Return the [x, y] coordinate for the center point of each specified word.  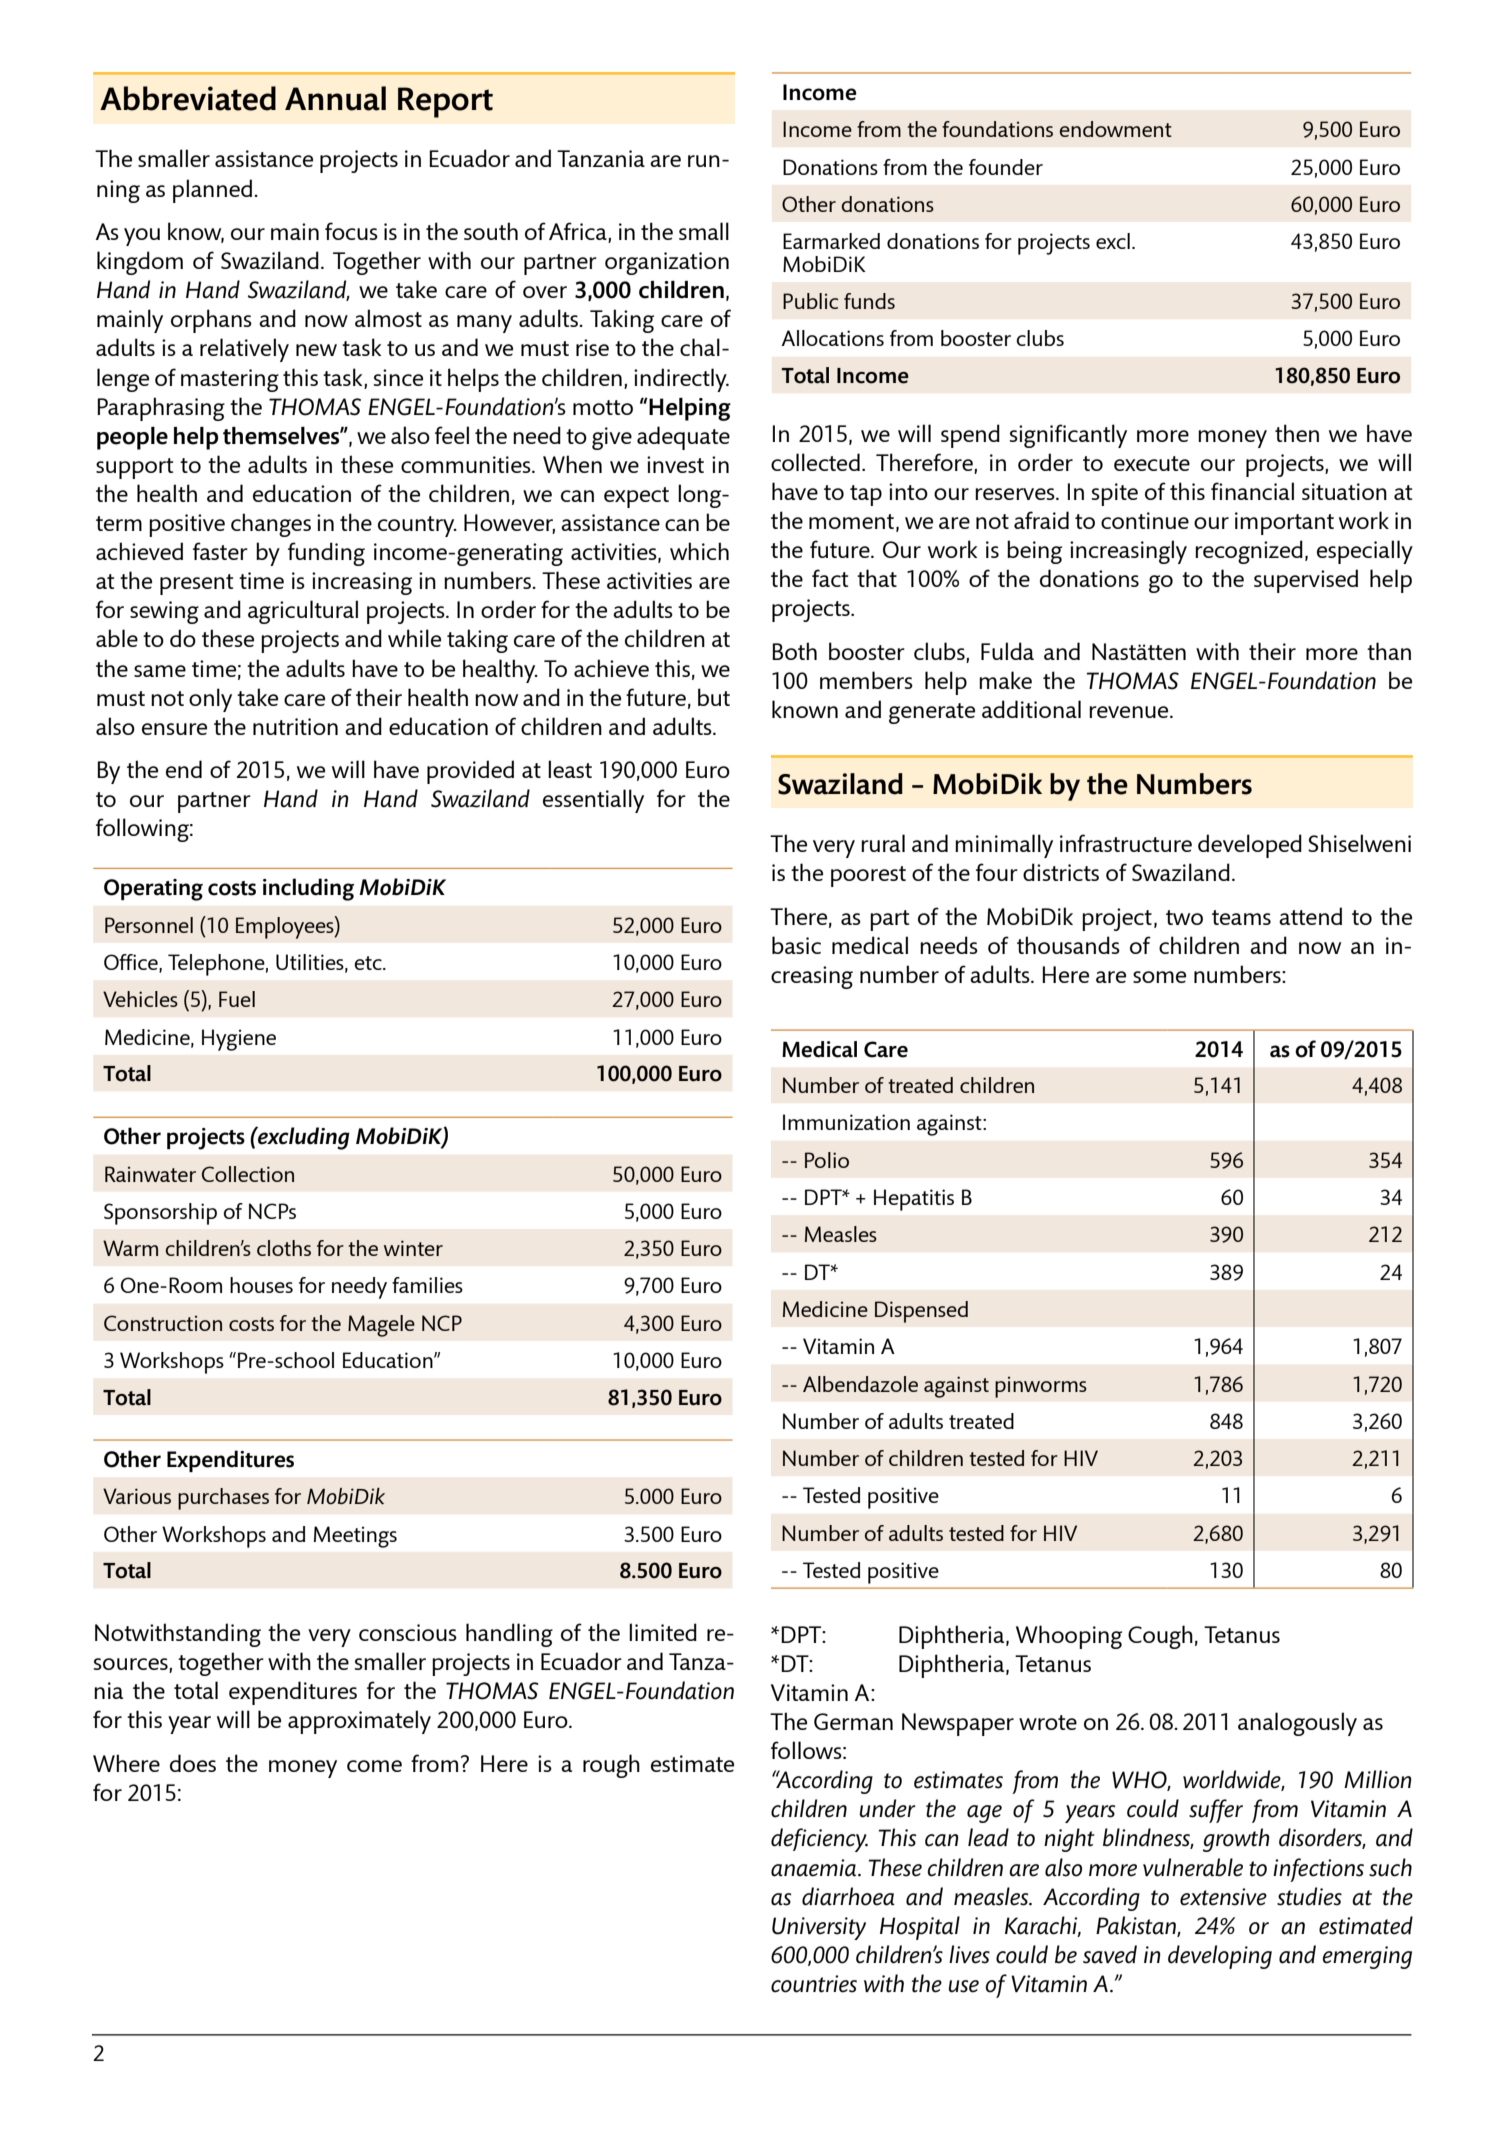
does [193, 1763]
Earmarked [831, 241]
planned [212, 191]
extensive [1223, 1897]
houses [261, 1285]
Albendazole [860, 1384]
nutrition [295, 726]
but [714, 697]
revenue [1130, 712]
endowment [1116, 129]
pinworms [1041, 1387]
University [819, 1928]
